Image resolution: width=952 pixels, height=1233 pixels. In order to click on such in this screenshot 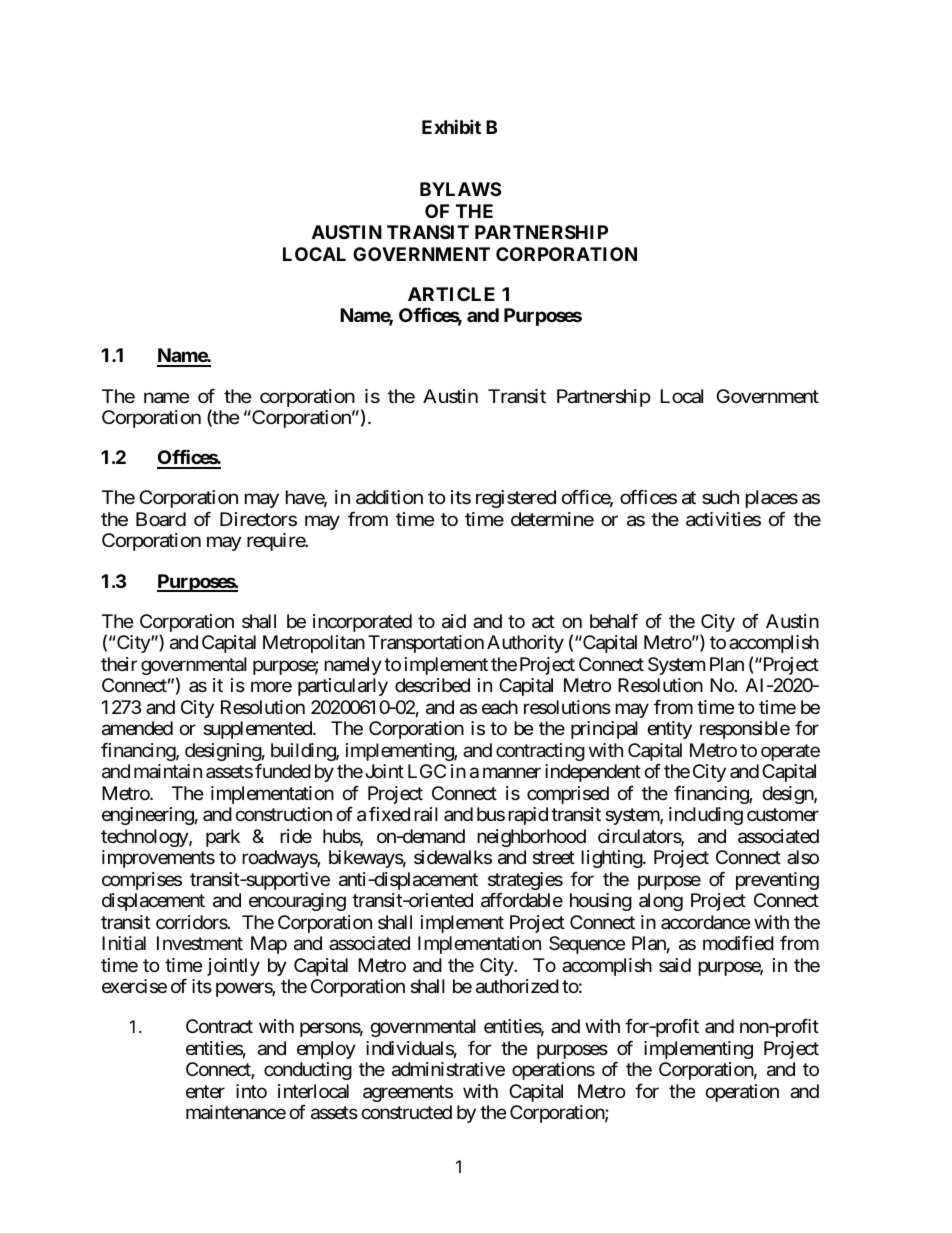, I will do `click(720, 497)`.
